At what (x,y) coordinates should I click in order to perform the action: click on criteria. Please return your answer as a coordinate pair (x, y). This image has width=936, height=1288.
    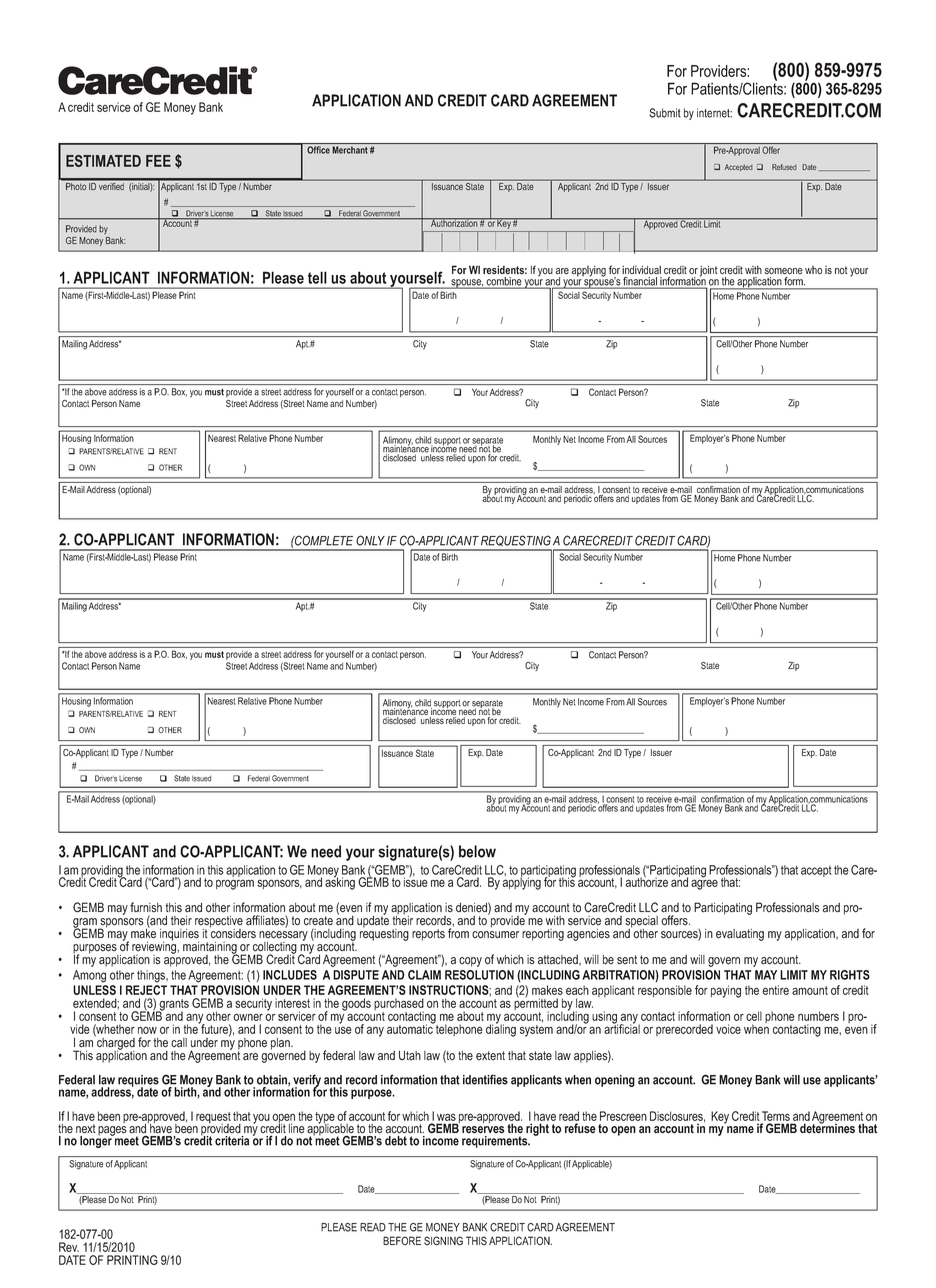
    Looking at the image, I should click on (232, 1141).
